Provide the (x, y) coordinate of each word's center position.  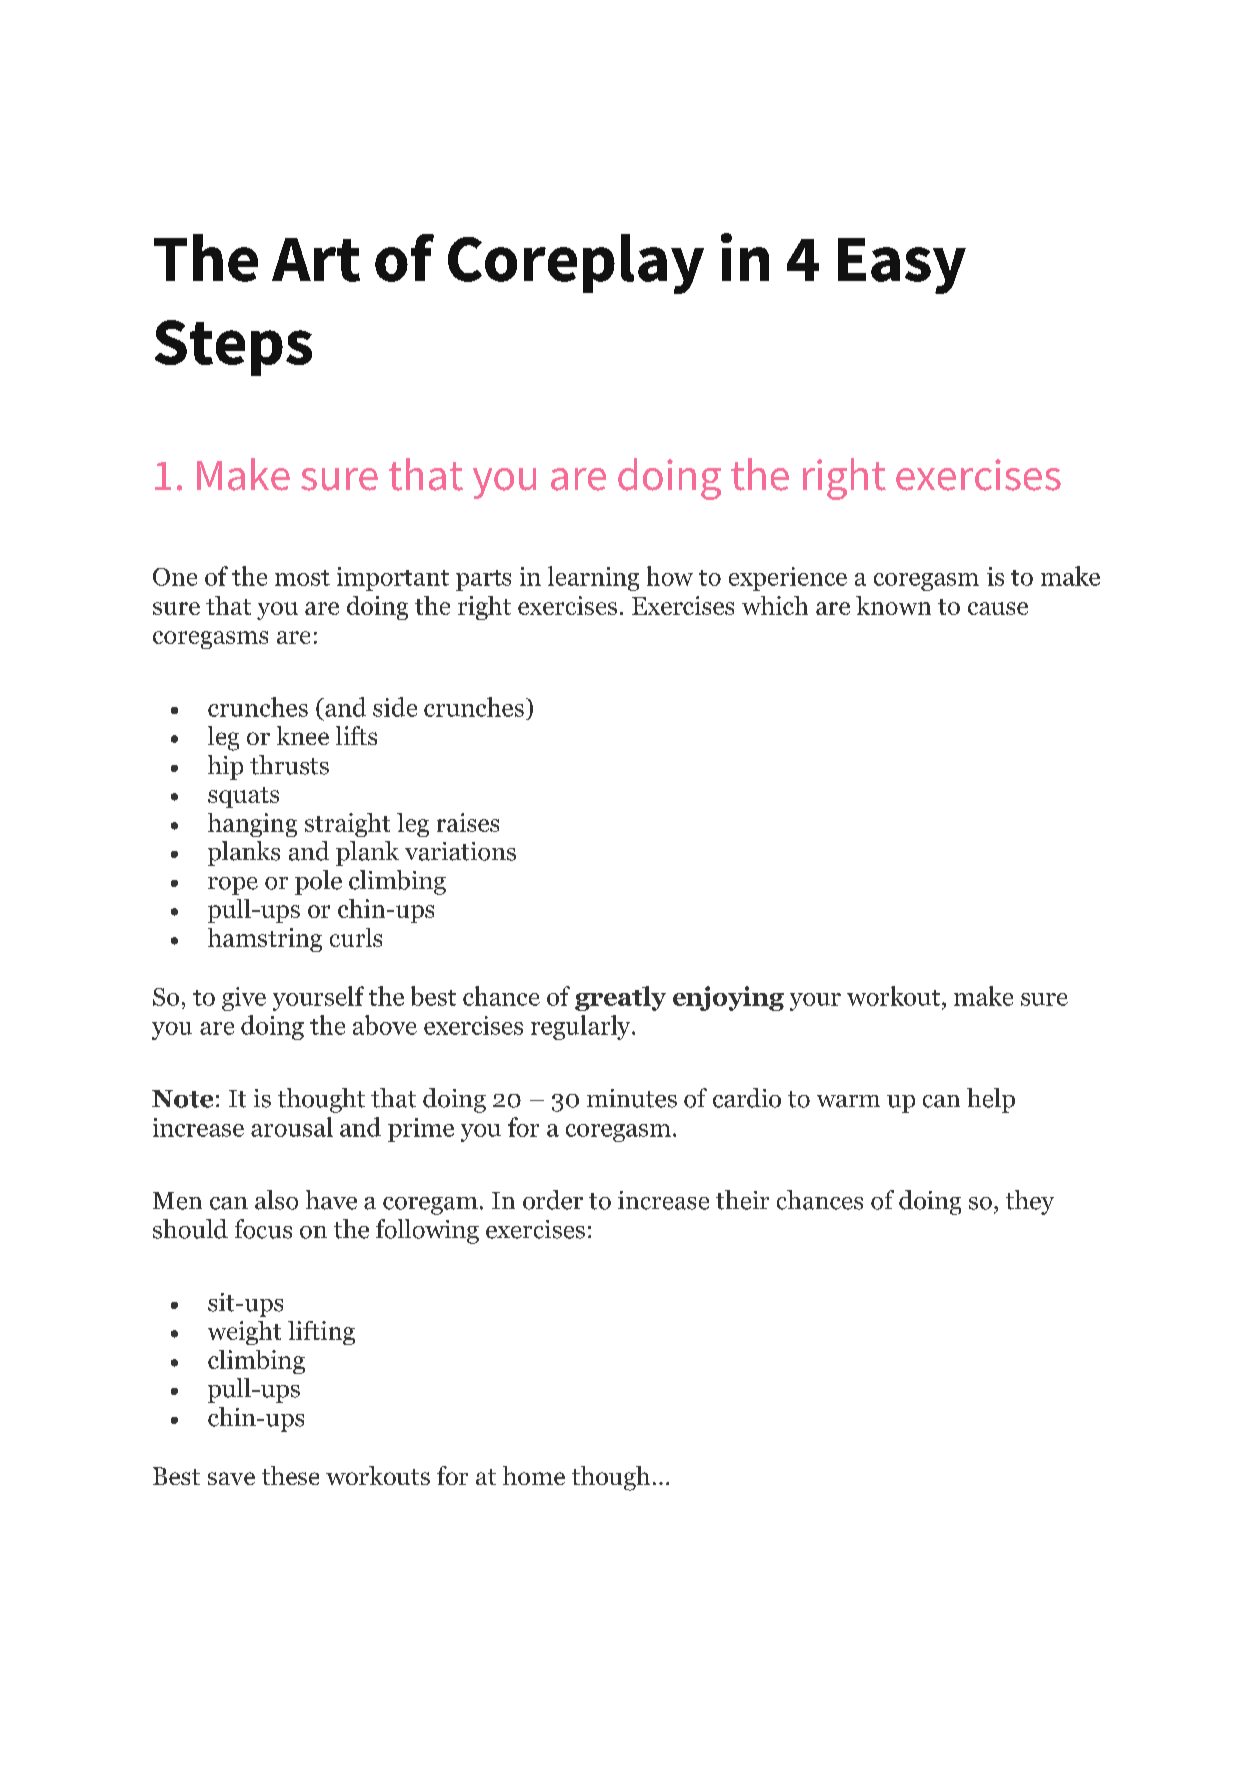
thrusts (289, 765)
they (1030, 1202)
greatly (620, 998)
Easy (902, 266)
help (991, 1100)
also (276, 1200)
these (290, 1475)
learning (593, 578)
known (893, 605)
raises (468, 822)
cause (998, 608)
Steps (233, 348)
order (553, 1200)
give (244, 999)
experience (788, 579)
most (302, 578)
